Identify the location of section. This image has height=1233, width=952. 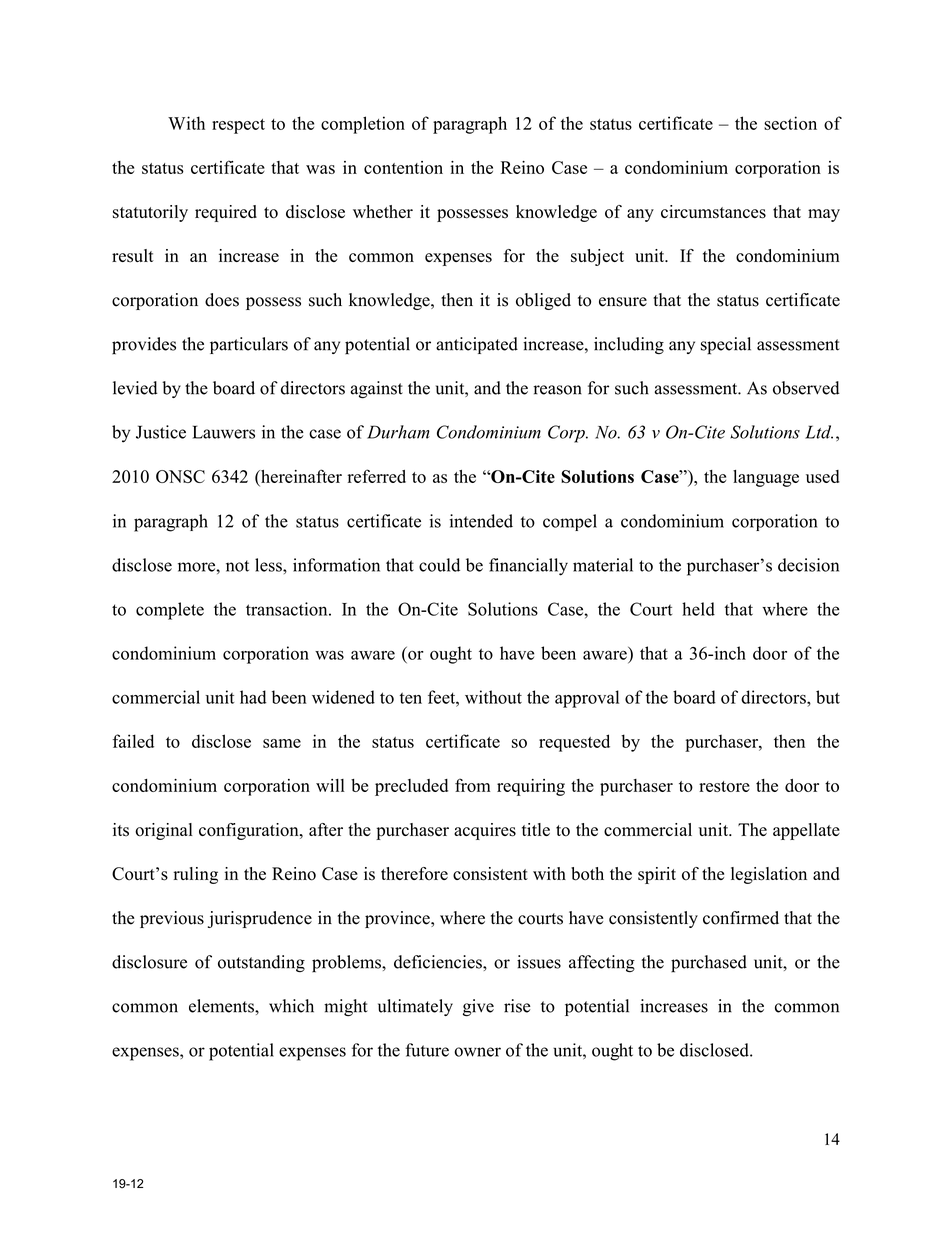
(790, 123).
